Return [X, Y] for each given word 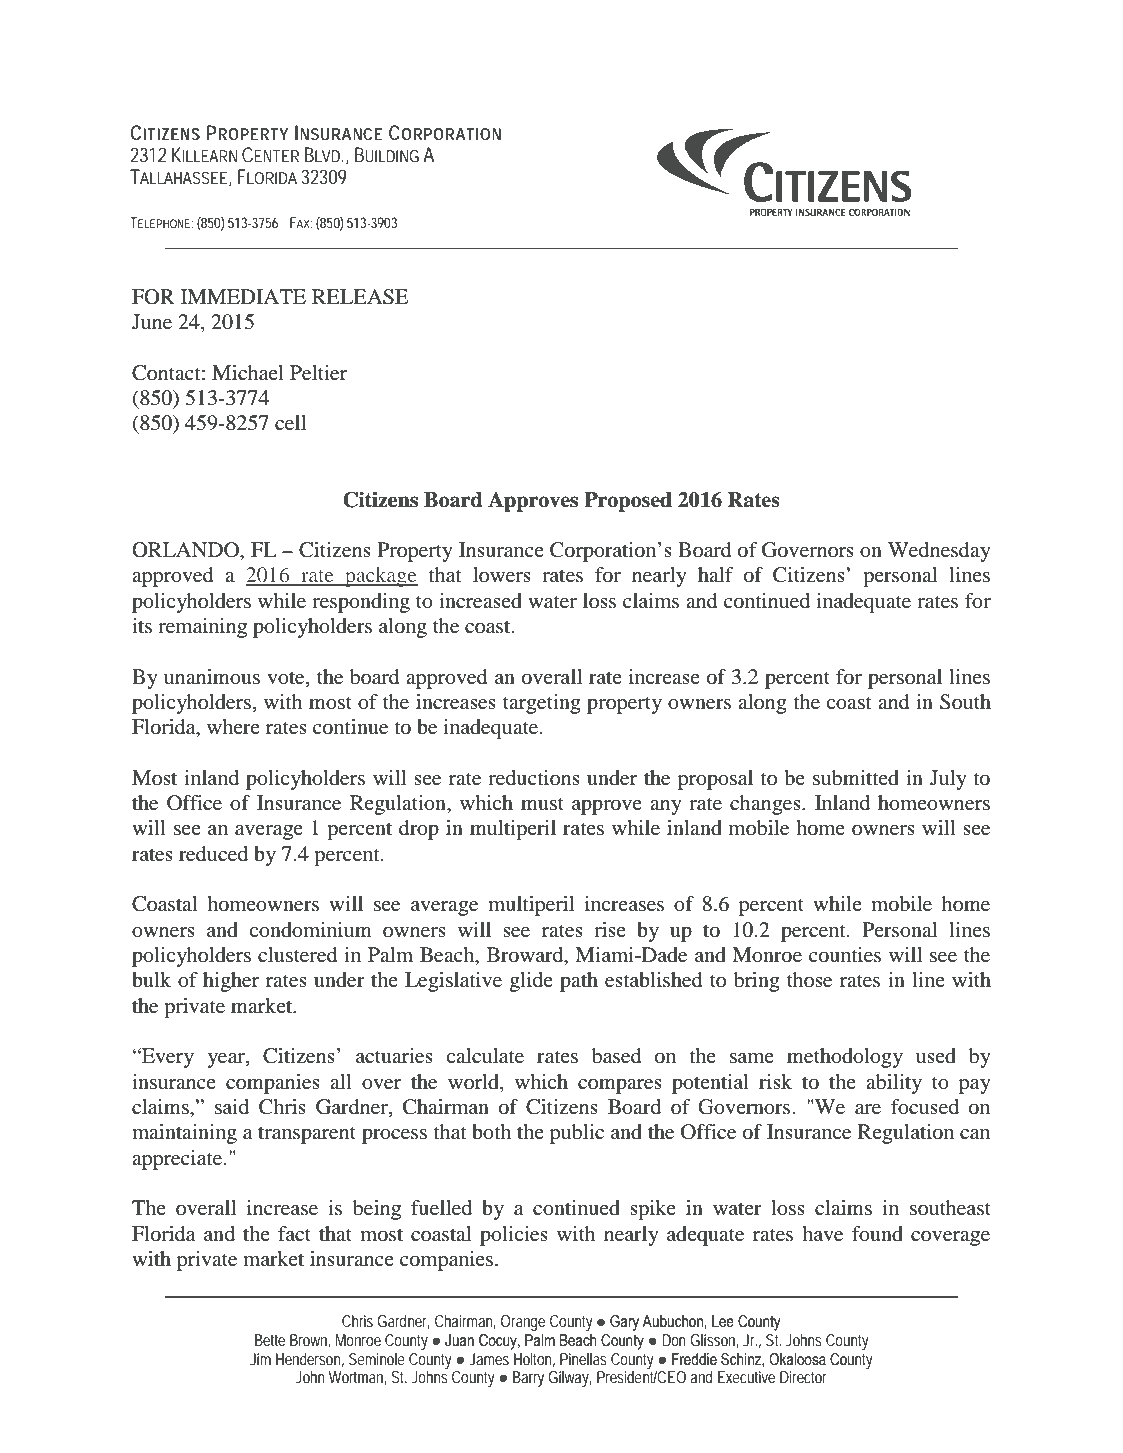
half [715, 574]
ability [894, 1084]
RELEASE [360, 297]
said [232, 1106]
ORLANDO [186, 550]
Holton [534, 1360]
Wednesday [939, 552]
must [542, 803]
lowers [502, 575]
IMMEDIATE [243, 296]
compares [620, 1086]
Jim [260, 1359]
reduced [213, 854]
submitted [856, 778]
